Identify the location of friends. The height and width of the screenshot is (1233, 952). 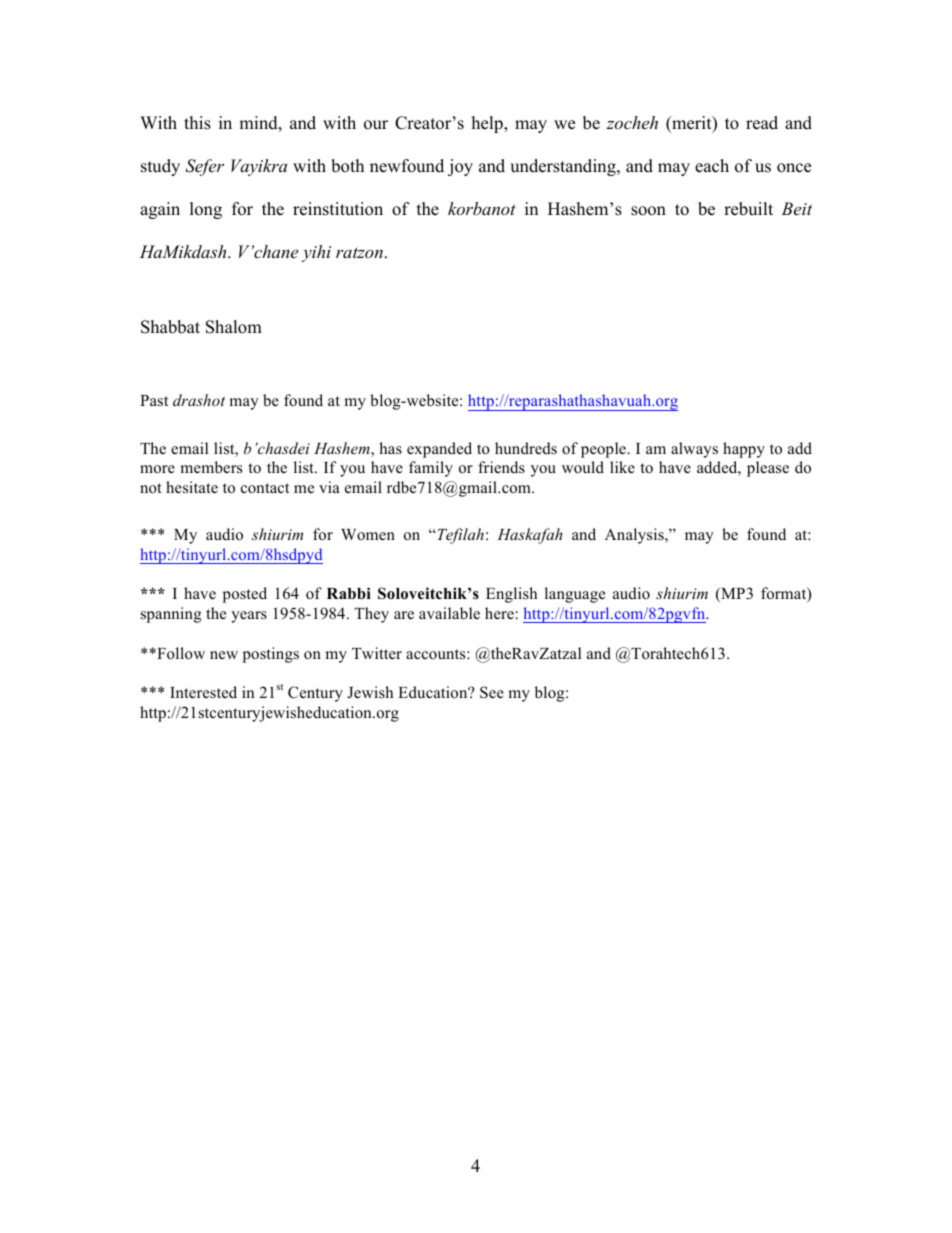
(501, 467).
